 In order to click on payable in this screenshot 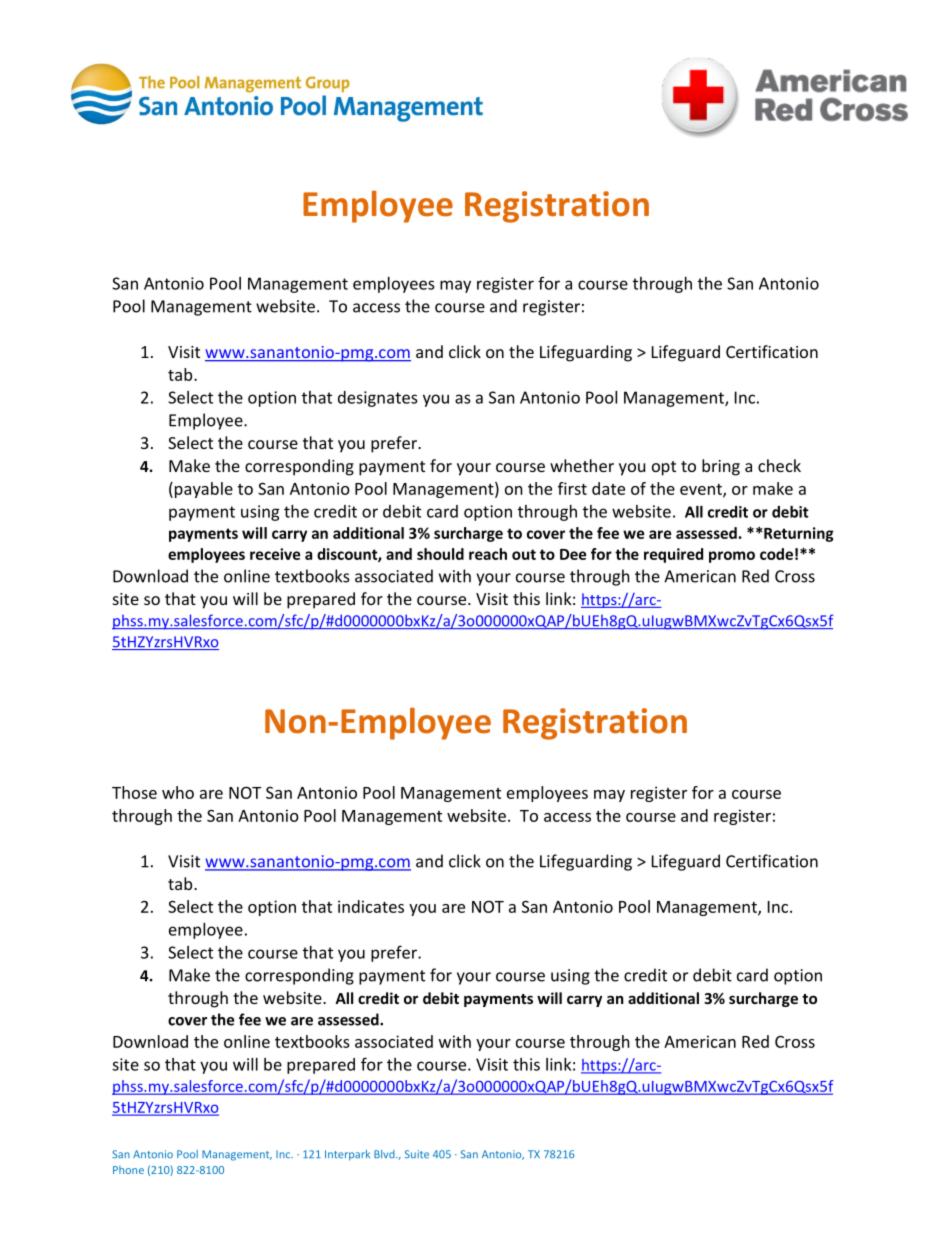, I will do `click(204, 490)`.
